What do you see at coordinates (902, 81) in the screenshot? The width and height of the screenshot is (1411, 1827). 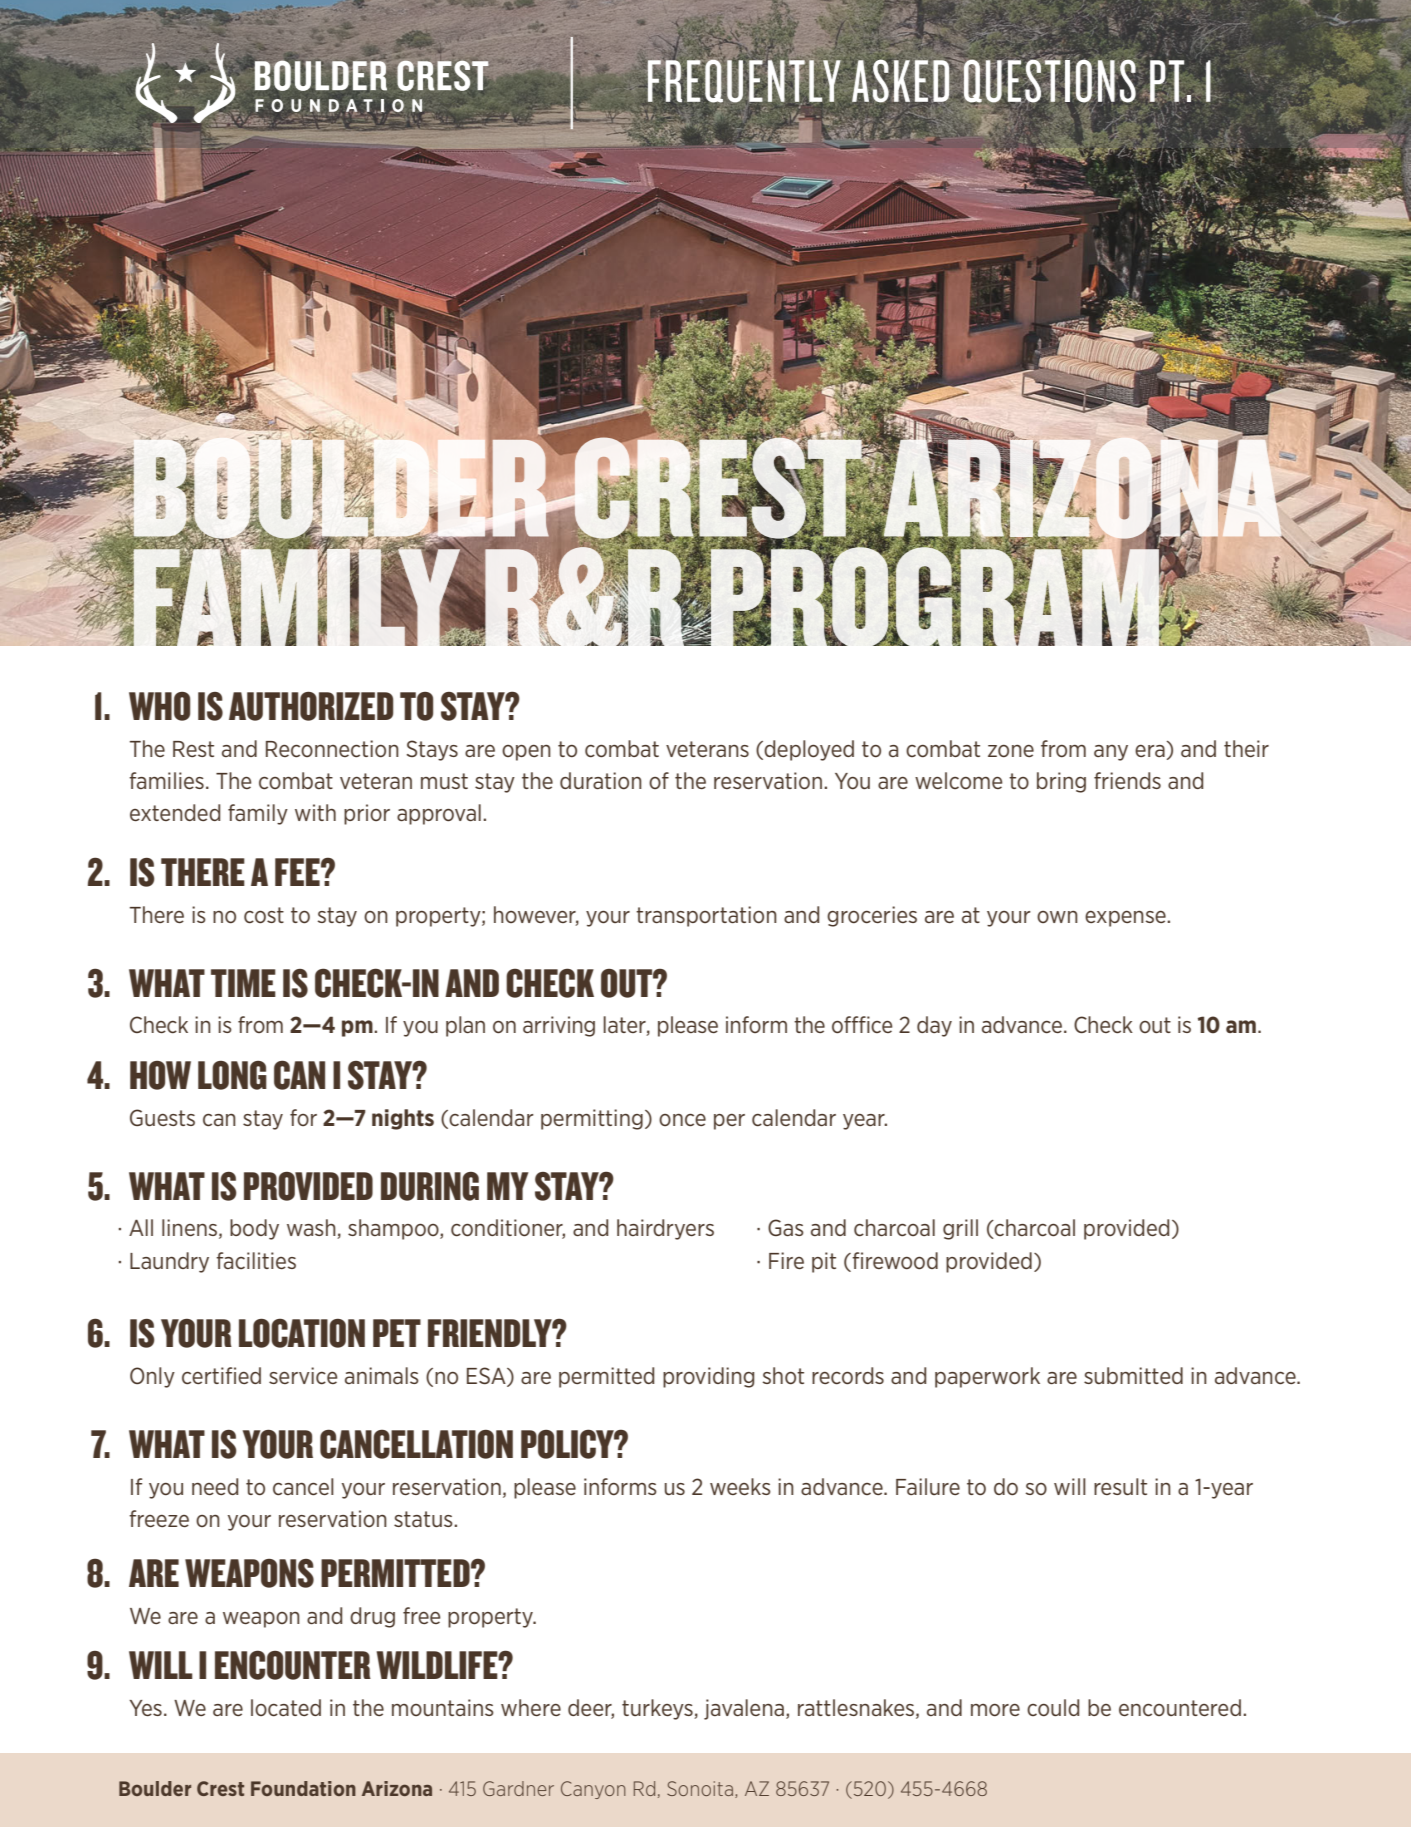 I see `ASKED` at bounding box center [902, 81].
